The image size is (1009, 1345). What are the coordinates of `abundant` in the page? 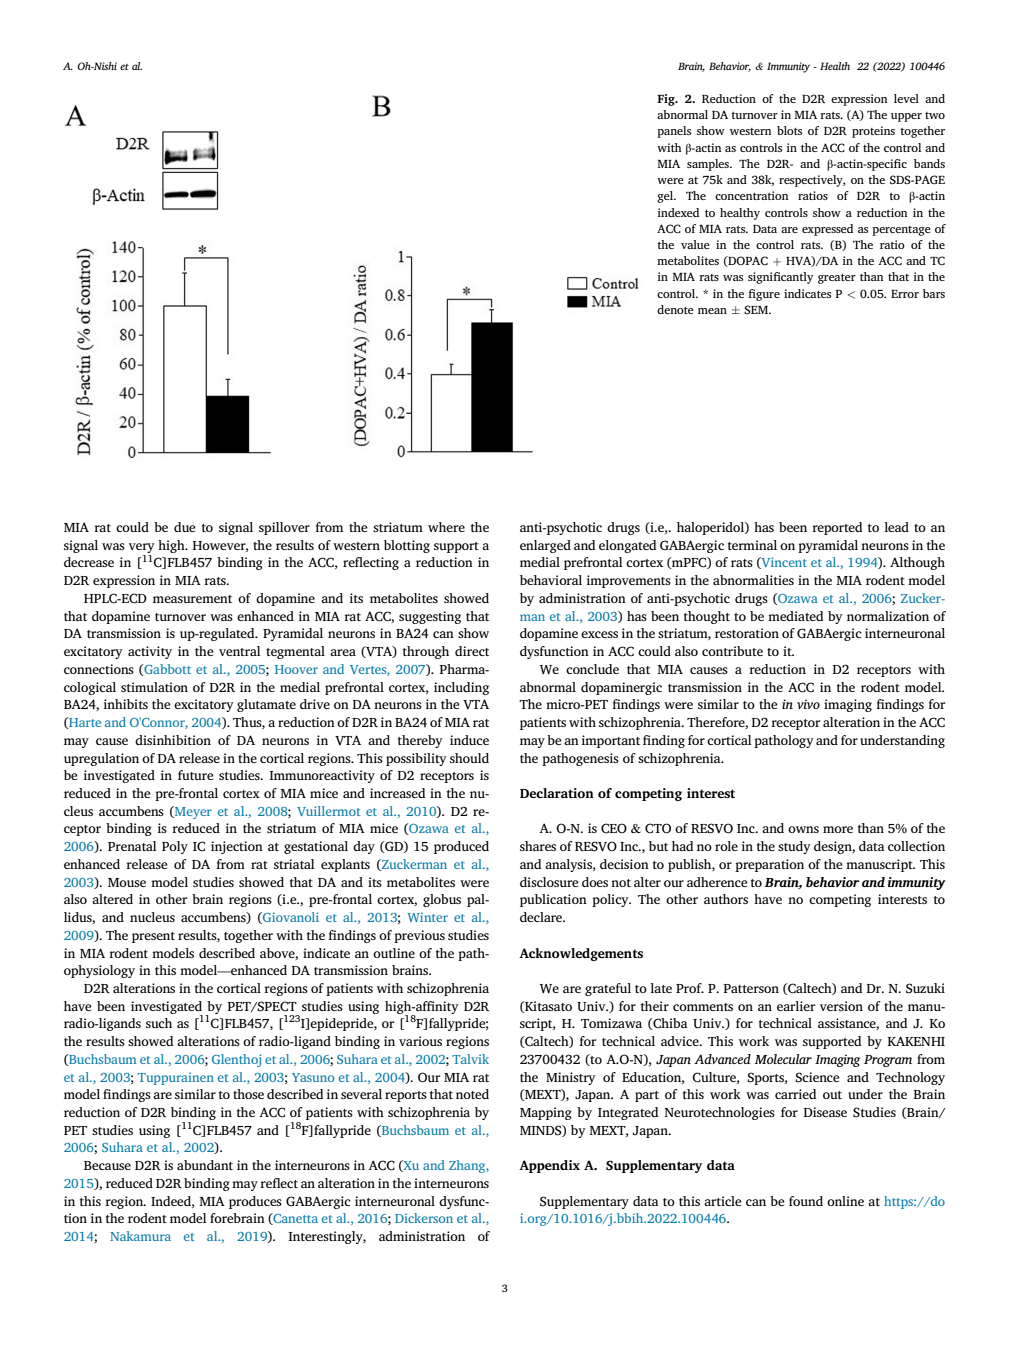 It's located at (205, 1165).
